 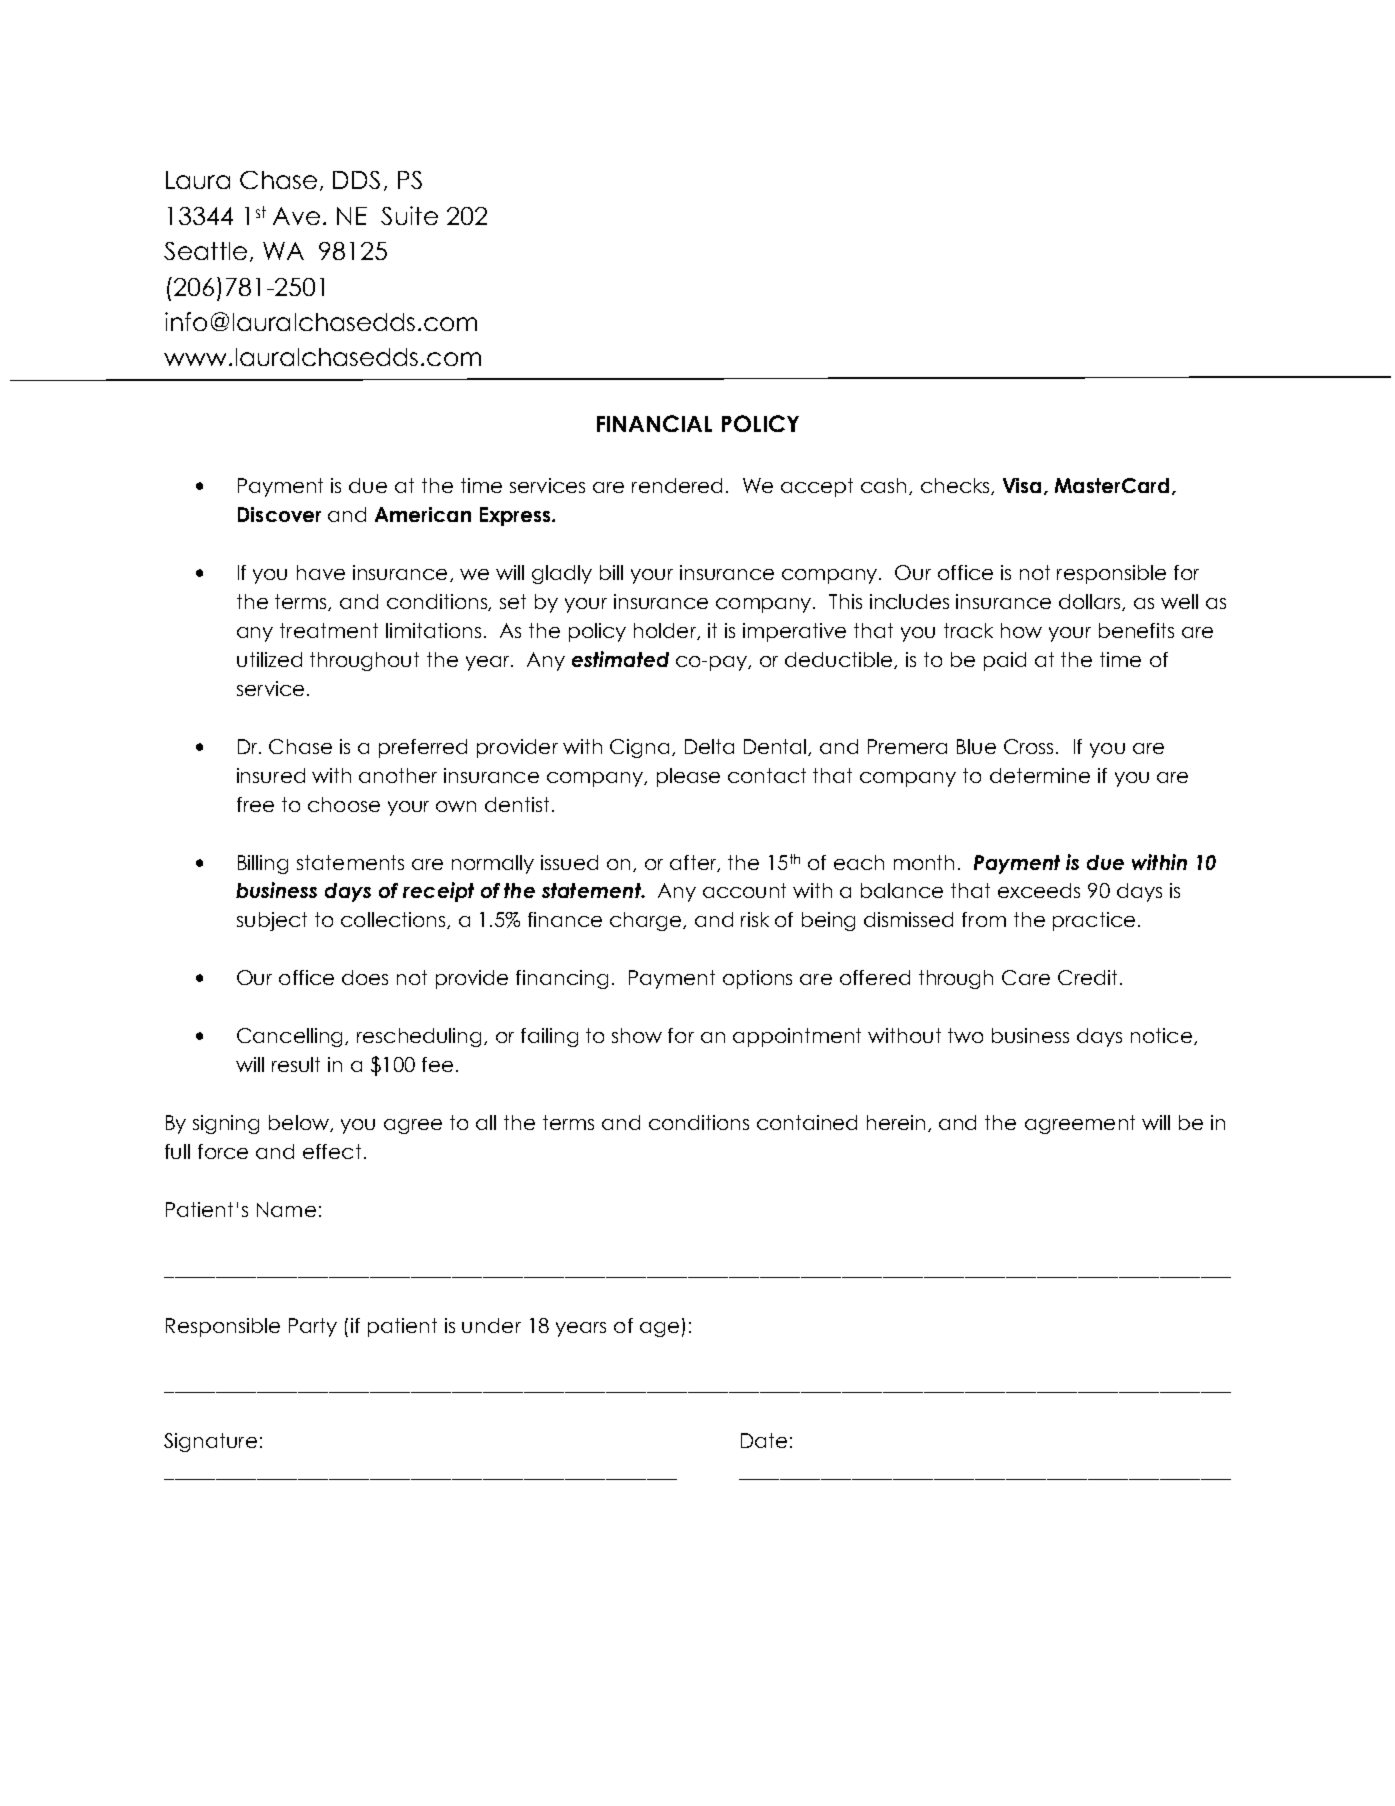 What do you see at coordinates (1040, 775) in the page?
I see `determine` at bounding box center [1040, 775].
